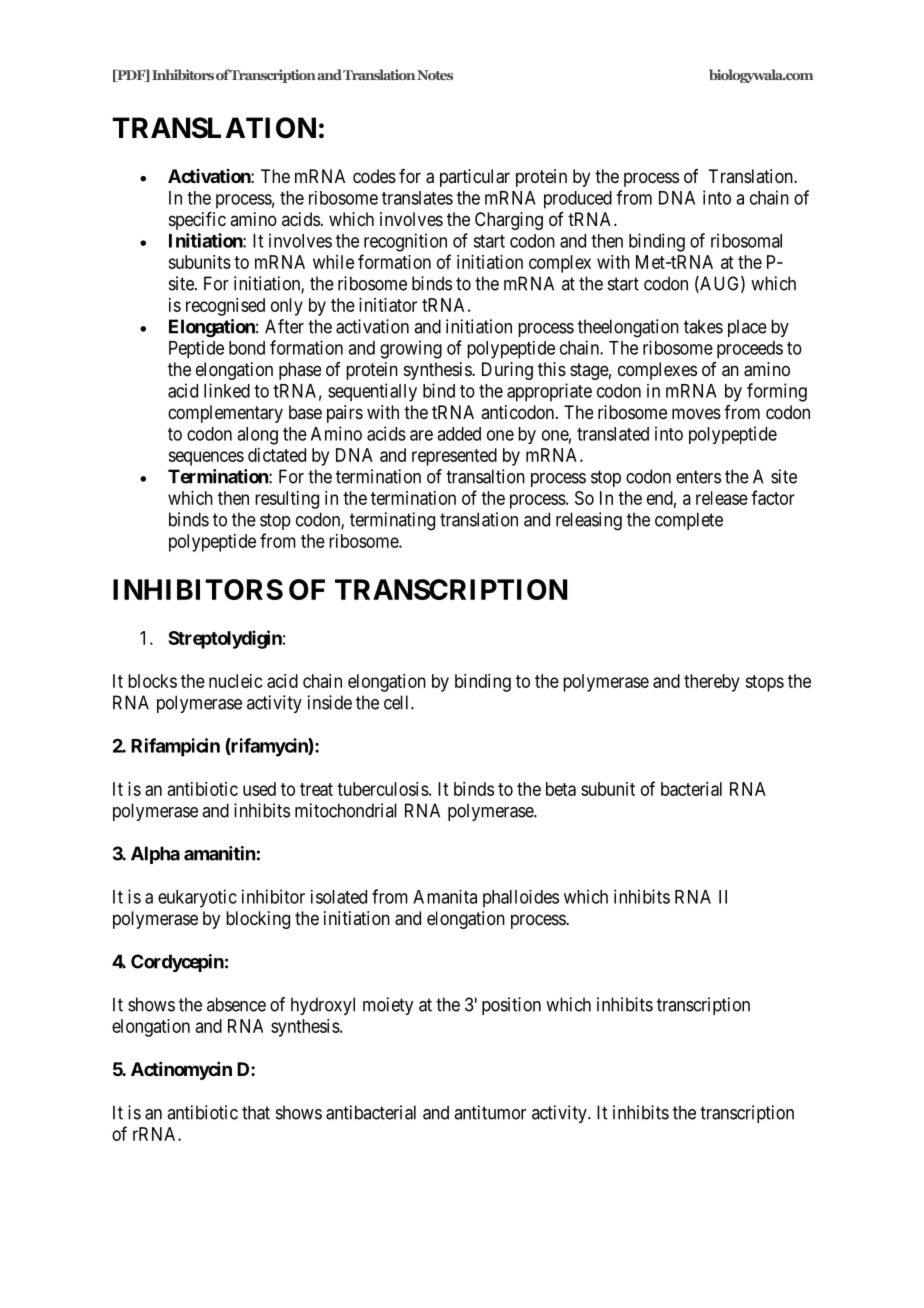  I want to click on ribosomal, so click(746, 240).
